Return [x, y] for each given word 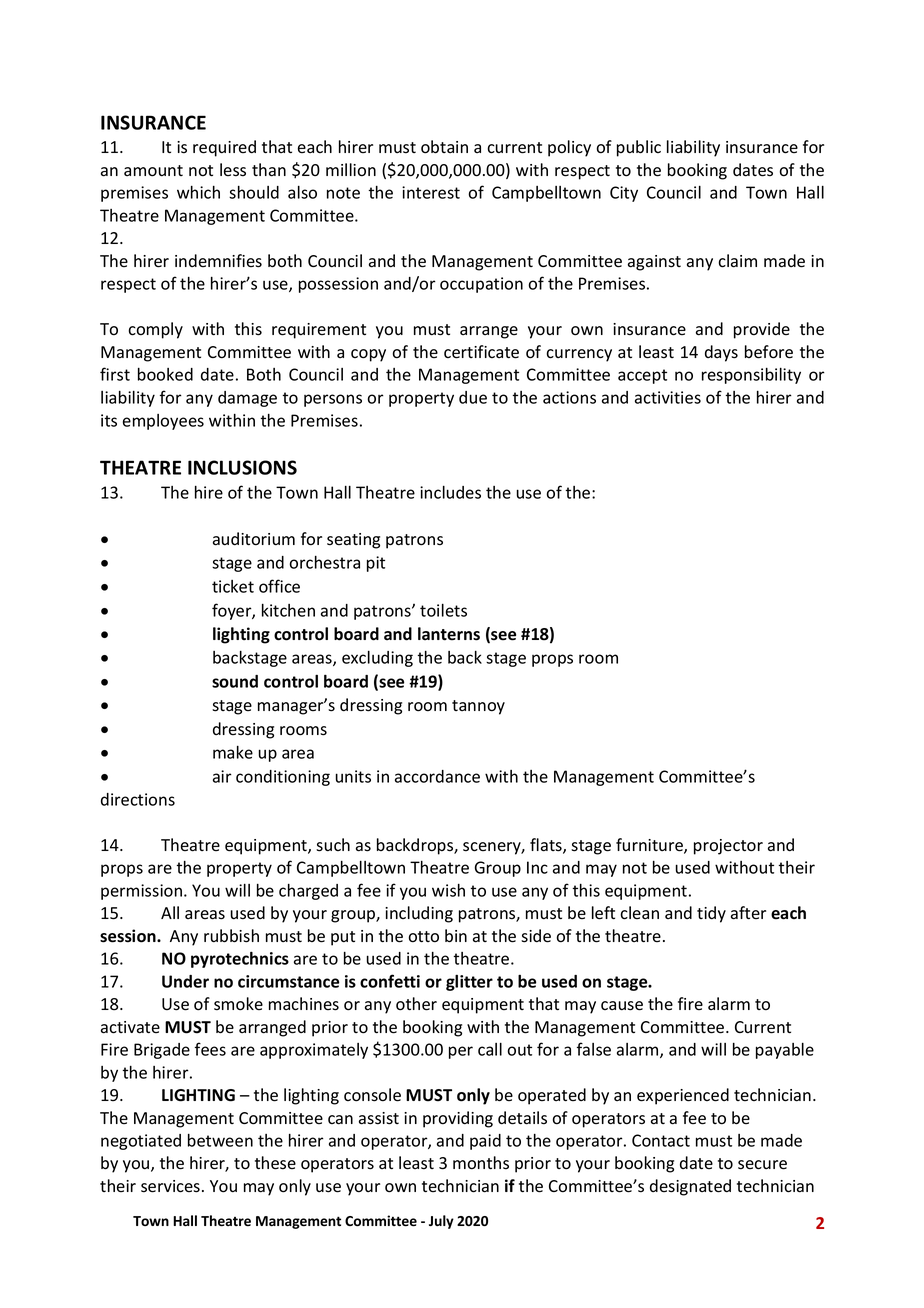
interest [431, 192]
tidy [711, 914]
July [441, 1222]
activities [668, 397]
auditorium [254, 539]
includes [450, 492]
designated [690, 1187]
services [170, 1186]
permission [143, 892]
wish [448, 890]
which [198, 192]
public [639, 148]
